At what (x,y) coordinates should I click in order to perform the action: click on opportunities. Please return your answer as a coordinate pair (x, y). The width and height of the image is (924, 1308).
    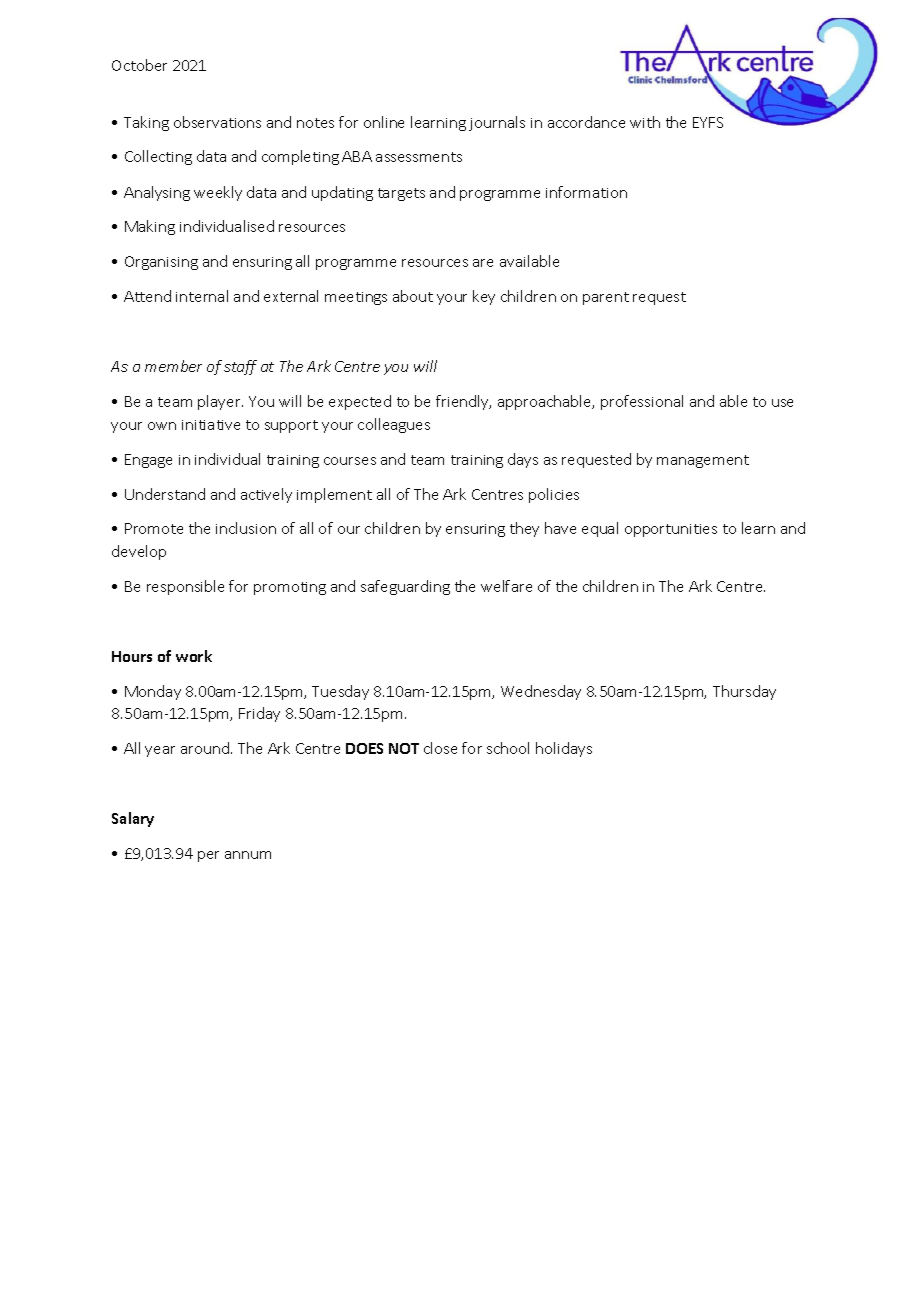
    Looking at the image, I should click on (671, 530).
